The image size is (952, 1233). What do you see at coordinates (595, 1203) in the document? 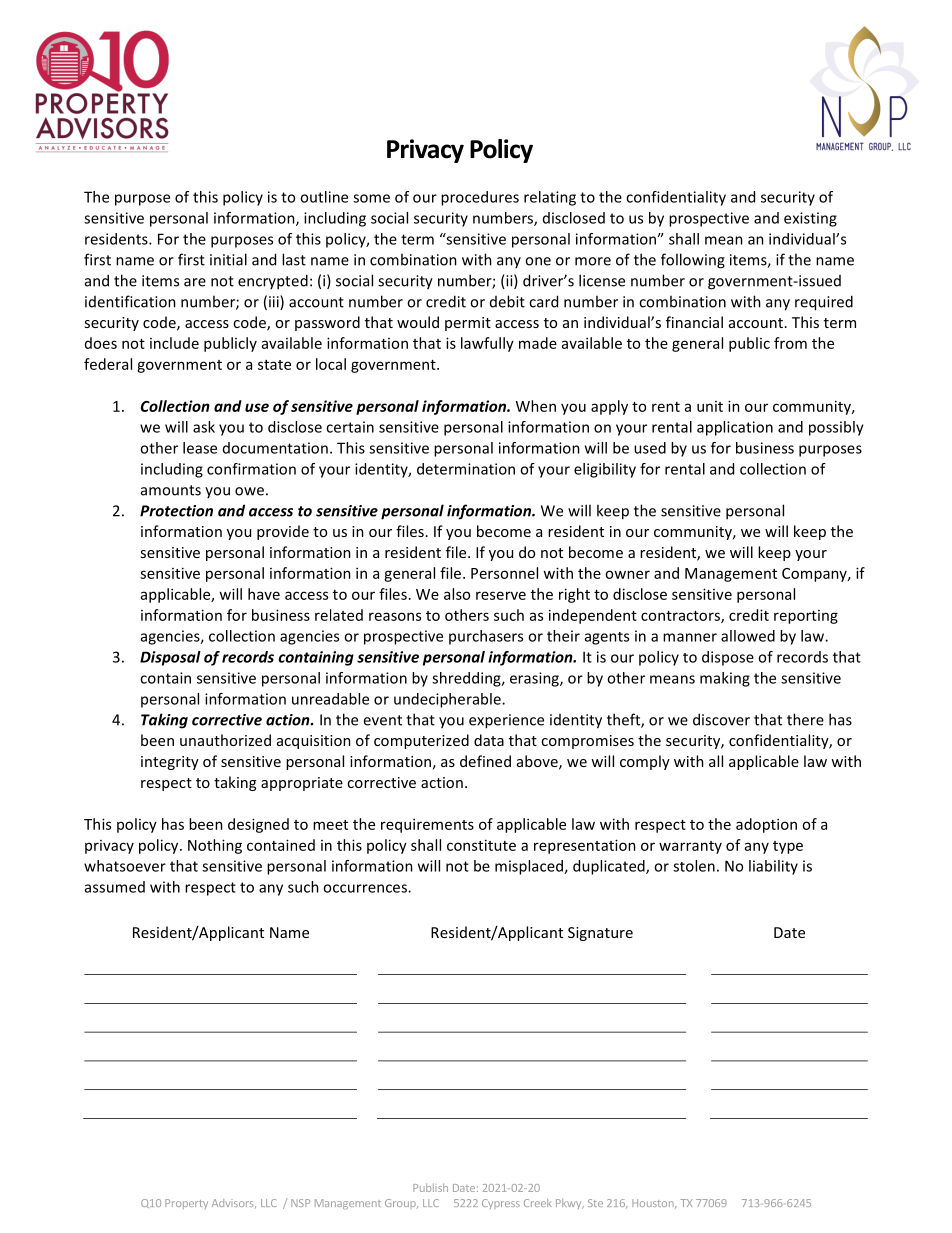
I see `Ste` at bounding box center [595, 1203].
